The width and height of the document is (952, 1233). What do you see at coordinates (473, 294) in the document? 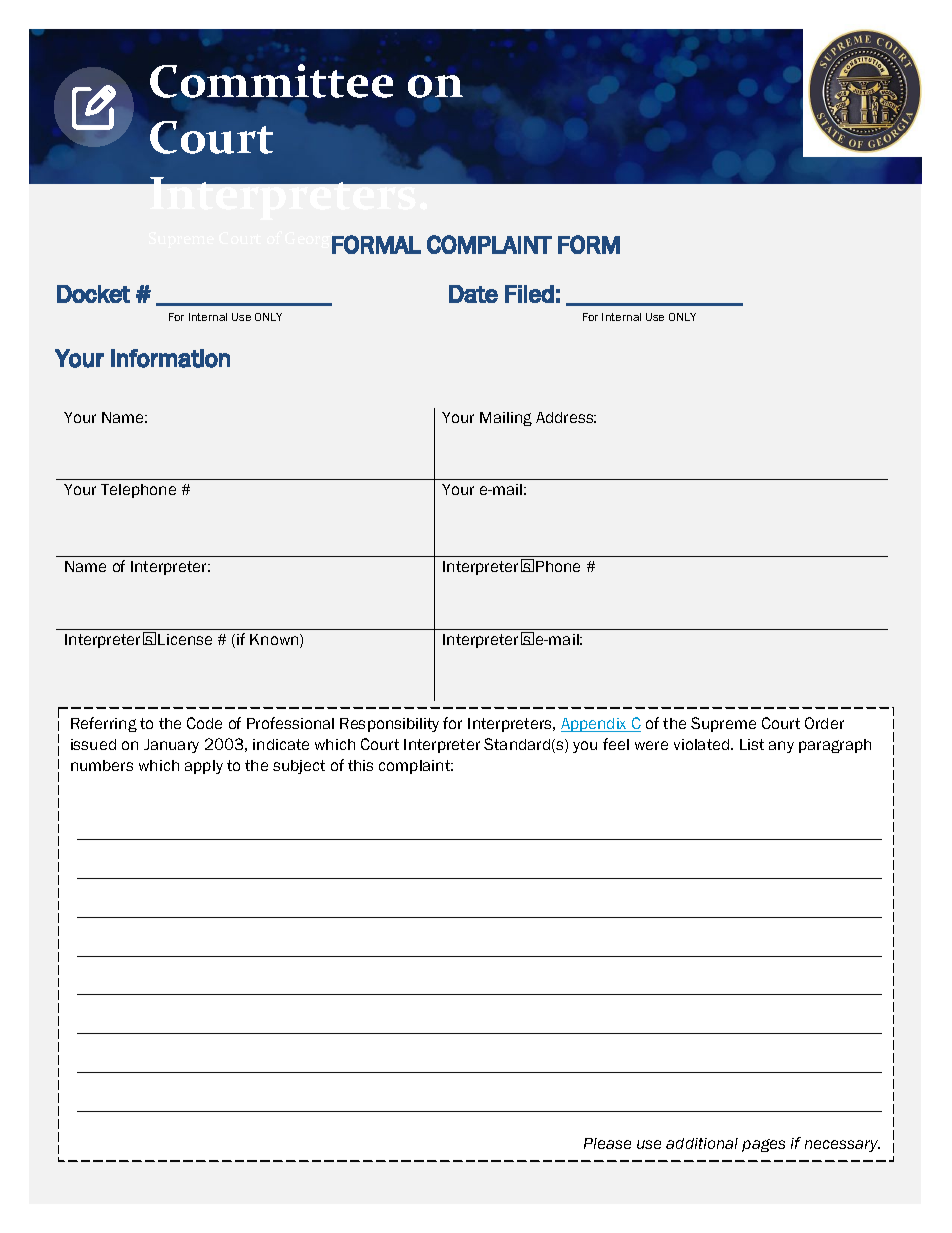
I see `Date` at bounding box center [473, 294].
